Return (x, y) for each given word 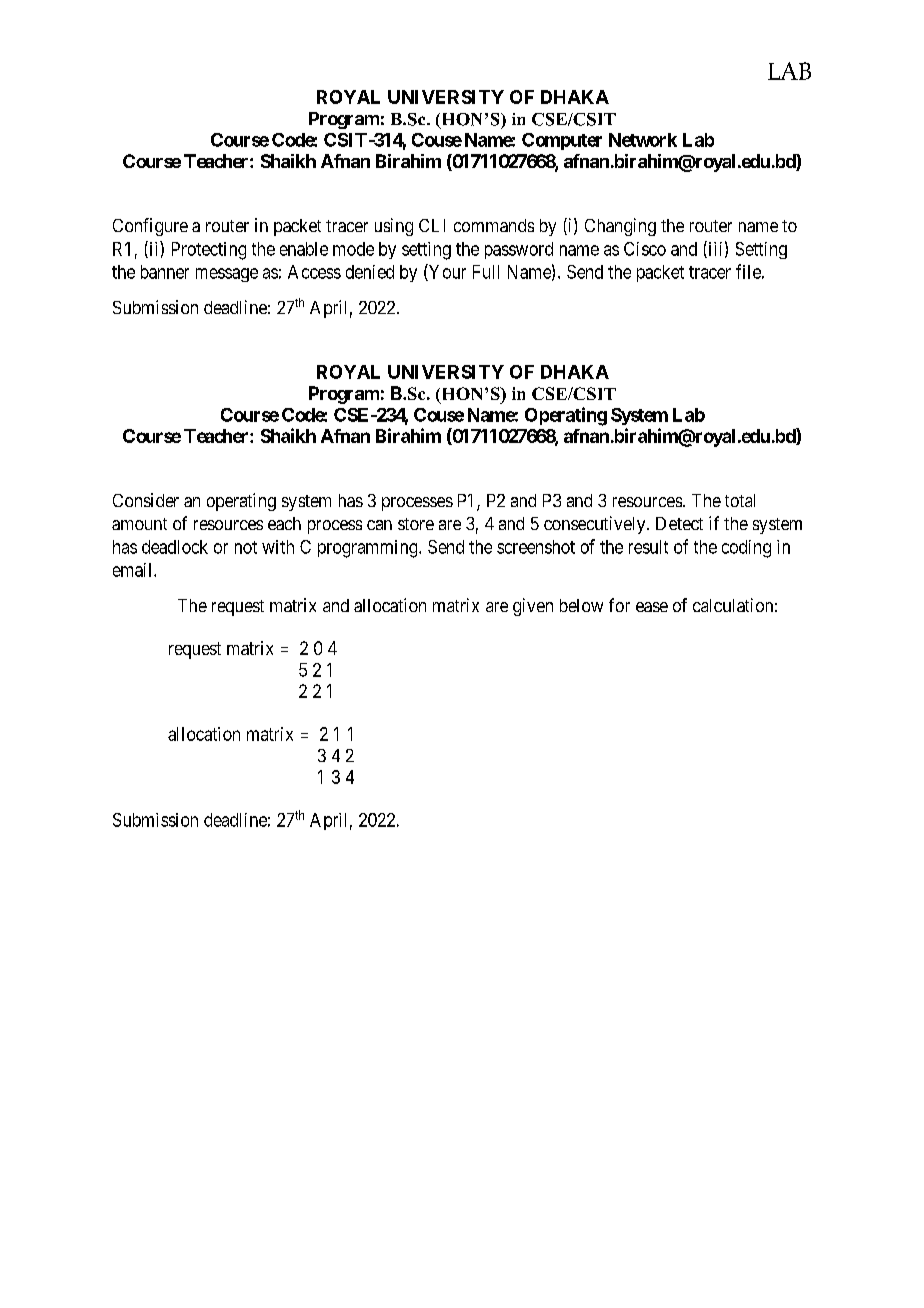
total (740, 500)
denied (370, 272)
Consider (146, 500)
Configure (150, 227)
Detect (679, 523)
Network (643, 140)
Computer (562, 141)
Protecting (209, 251)
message (227, 275)
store (416, 524)
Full (486, 272)
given (533, 607)
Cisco (645, 249)
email (134, 570)
